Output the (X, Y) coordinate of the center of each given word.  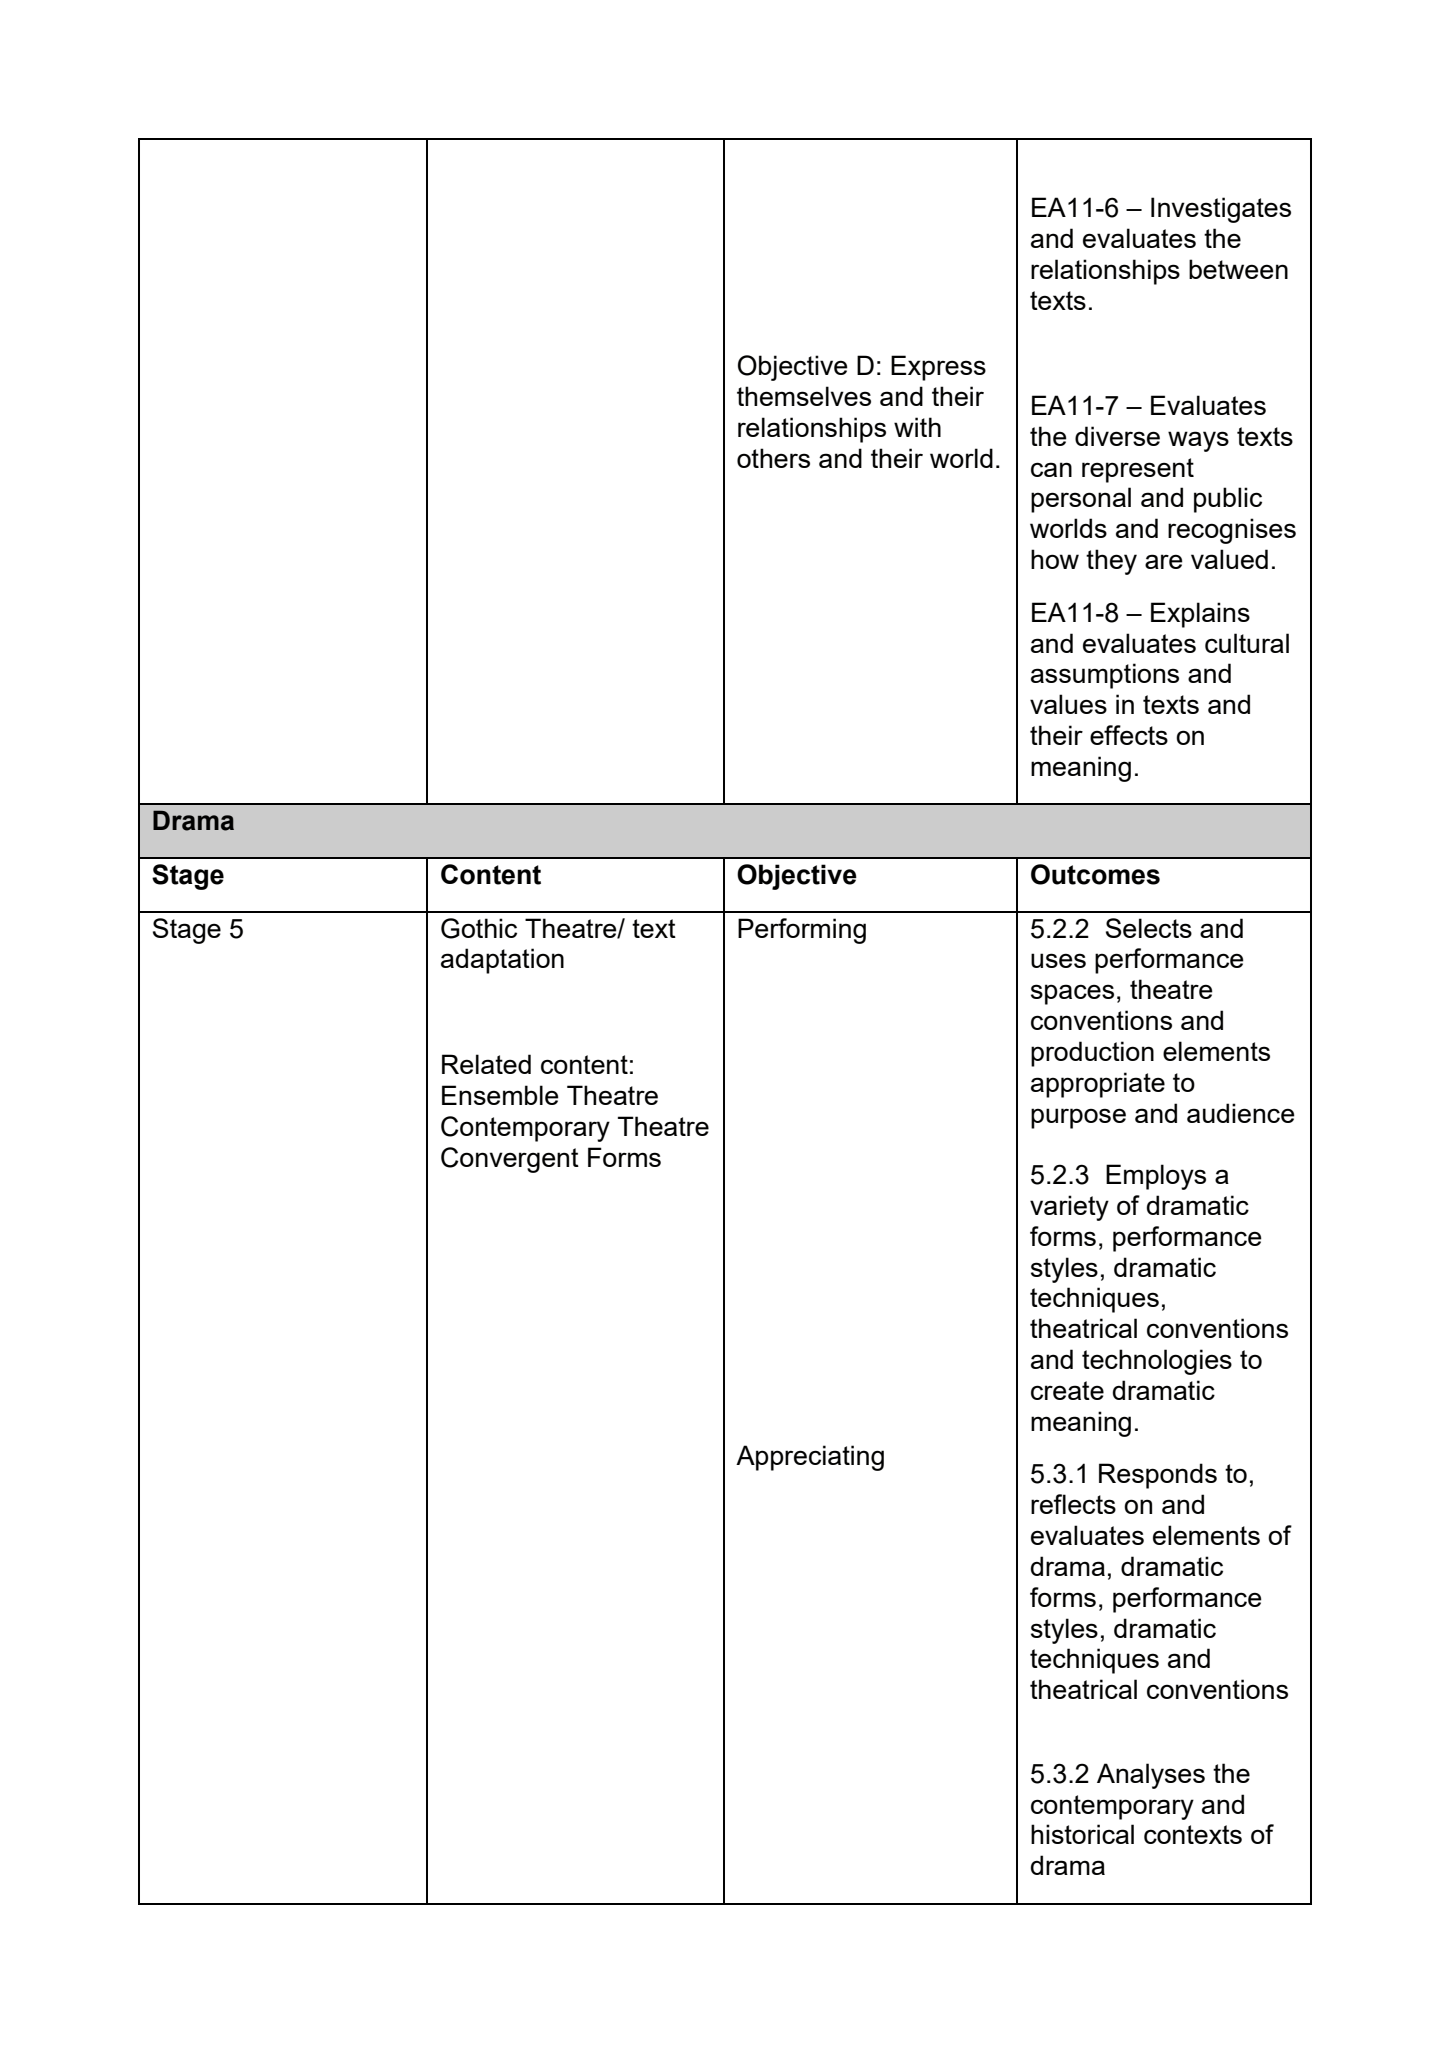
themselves (804, 396)
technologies (1157, 1362)
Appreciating (810, 1458)
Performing (802, 931)
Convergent (510, 1160)
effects (1129, 735)
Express (938, 368)
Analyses (1151, 1776)
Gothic (479, 928)
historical (1082, 1834)
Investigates (1221, 210)
